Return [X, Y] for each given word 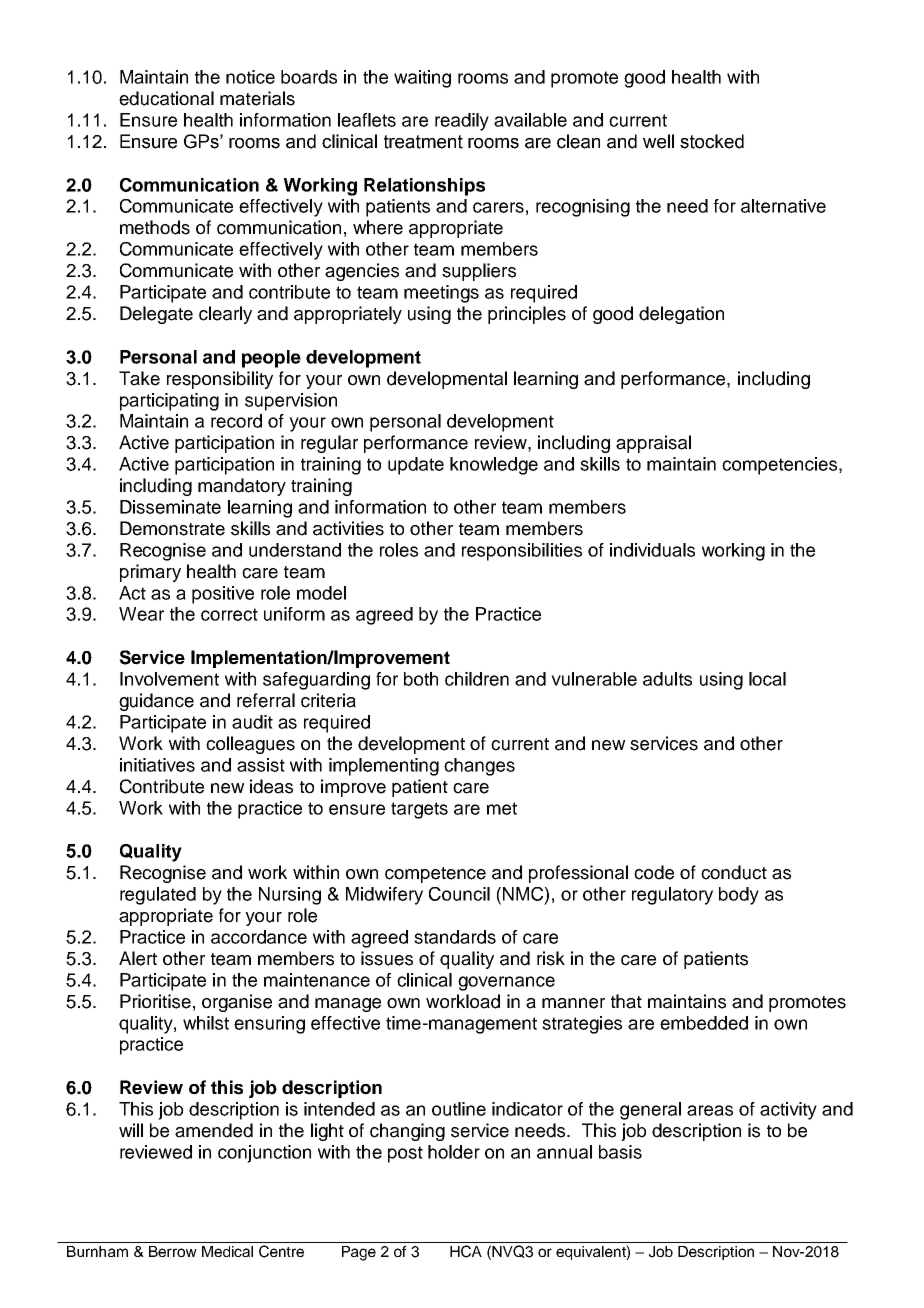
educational [166, 98]
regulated [158, 896]
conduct [734, 872]
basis [620, 1152]
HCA [466, 1251]
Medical [227, 1251]
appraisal [653, 444]
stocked [712, 141]
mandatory [242, 487]
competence [435, 875]
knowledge [494, 466]
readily [462, 122]
